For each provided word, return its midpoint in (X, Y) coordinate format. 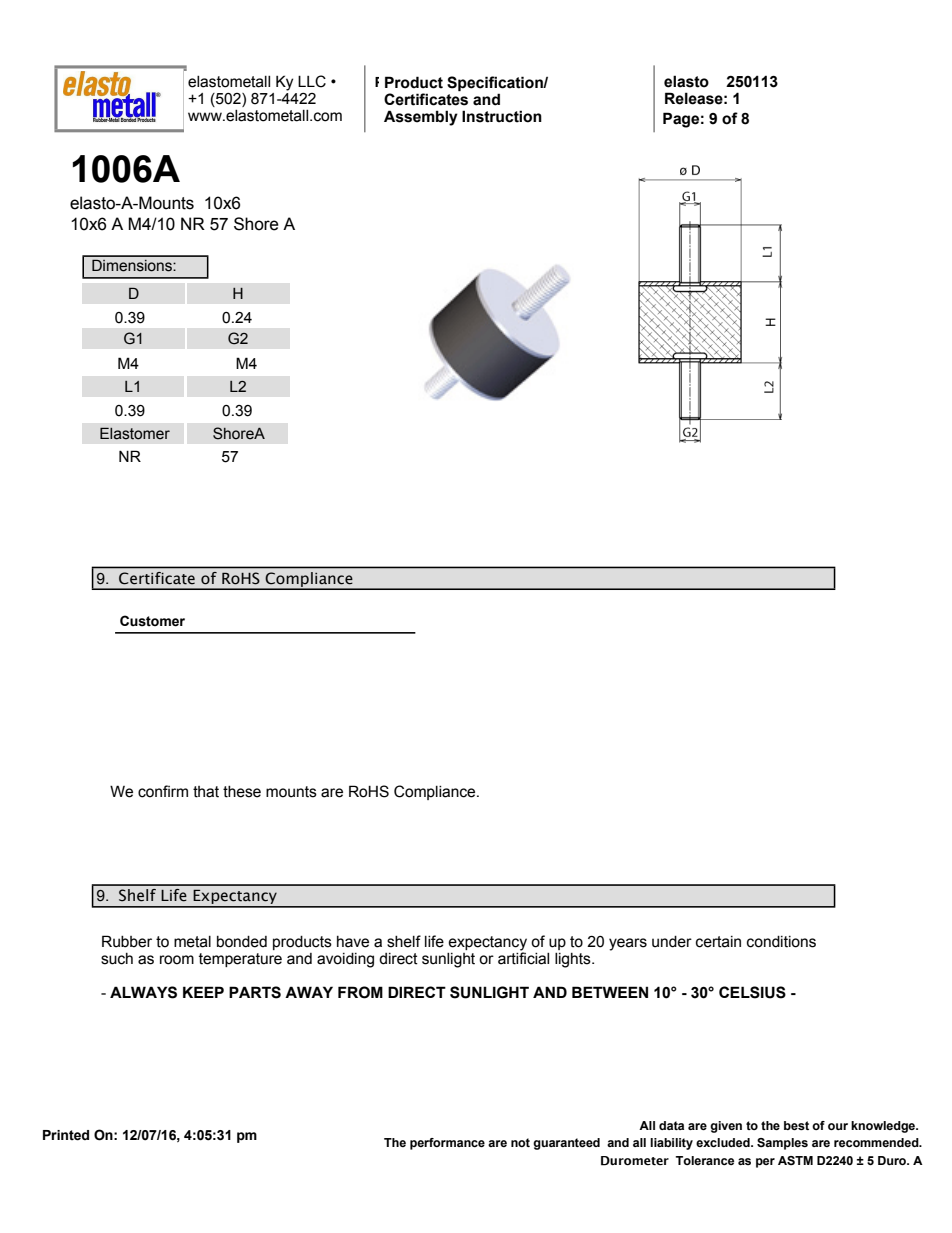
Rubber (127, 941)
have (353, 942)
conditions (781, 942)
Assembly (421, 118)
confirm (163, 791)
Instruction (502, 116)
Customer (152, 621)
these (242, 792)
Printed (66, 1135)
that (206, 792)
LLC (312, 81)
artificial (523, 957)
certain (718, 942)
